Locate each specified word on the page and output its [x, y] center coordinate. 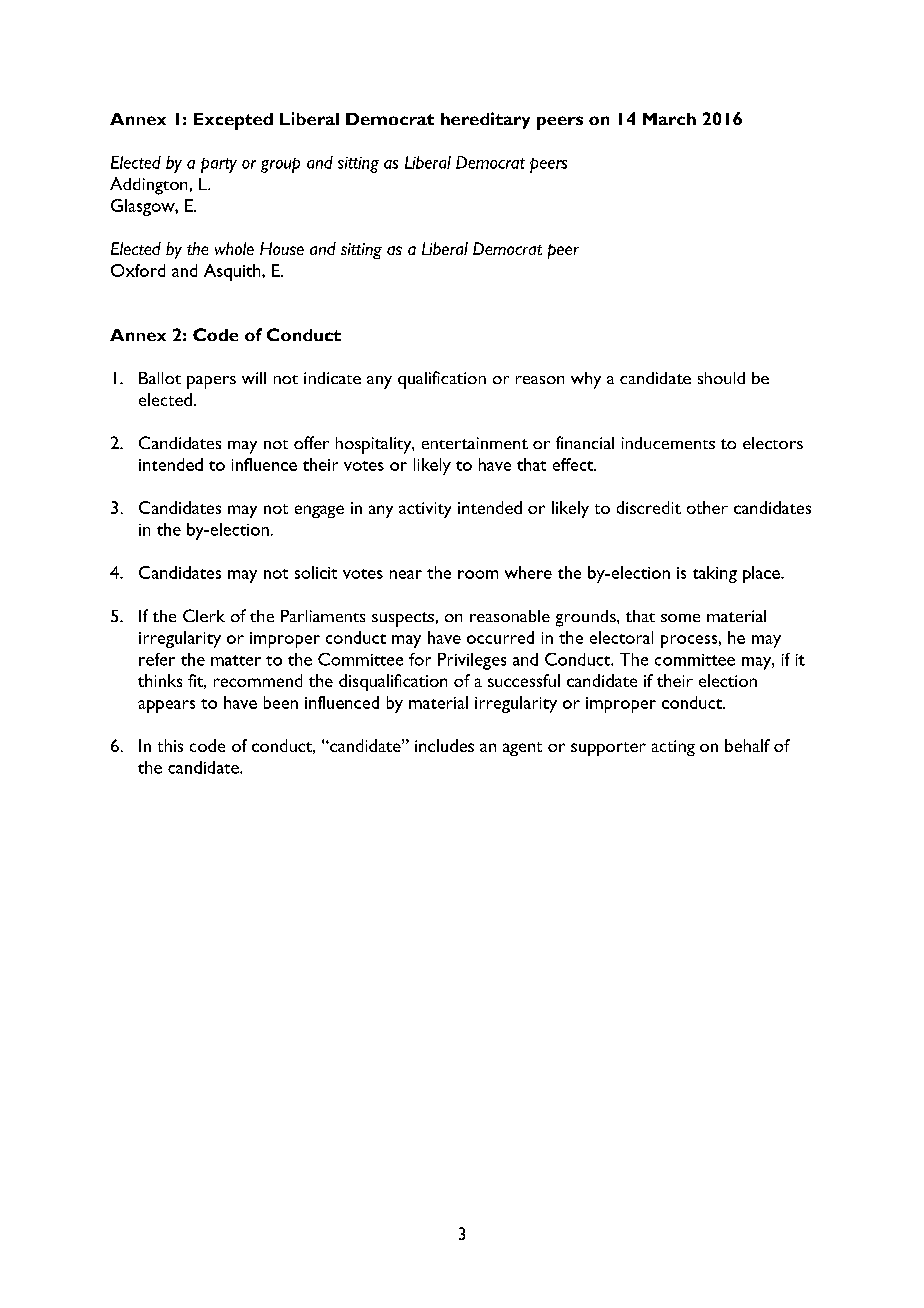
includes [444, 745]
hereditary [485, 120]
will [254, 378]
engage [319, 511]
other [707, 507]
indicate [332, 378]
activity [425, 510]
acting [673, 748]
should [721, 378]
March [669, 119]
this [170, 745]
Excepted [233, 121]
